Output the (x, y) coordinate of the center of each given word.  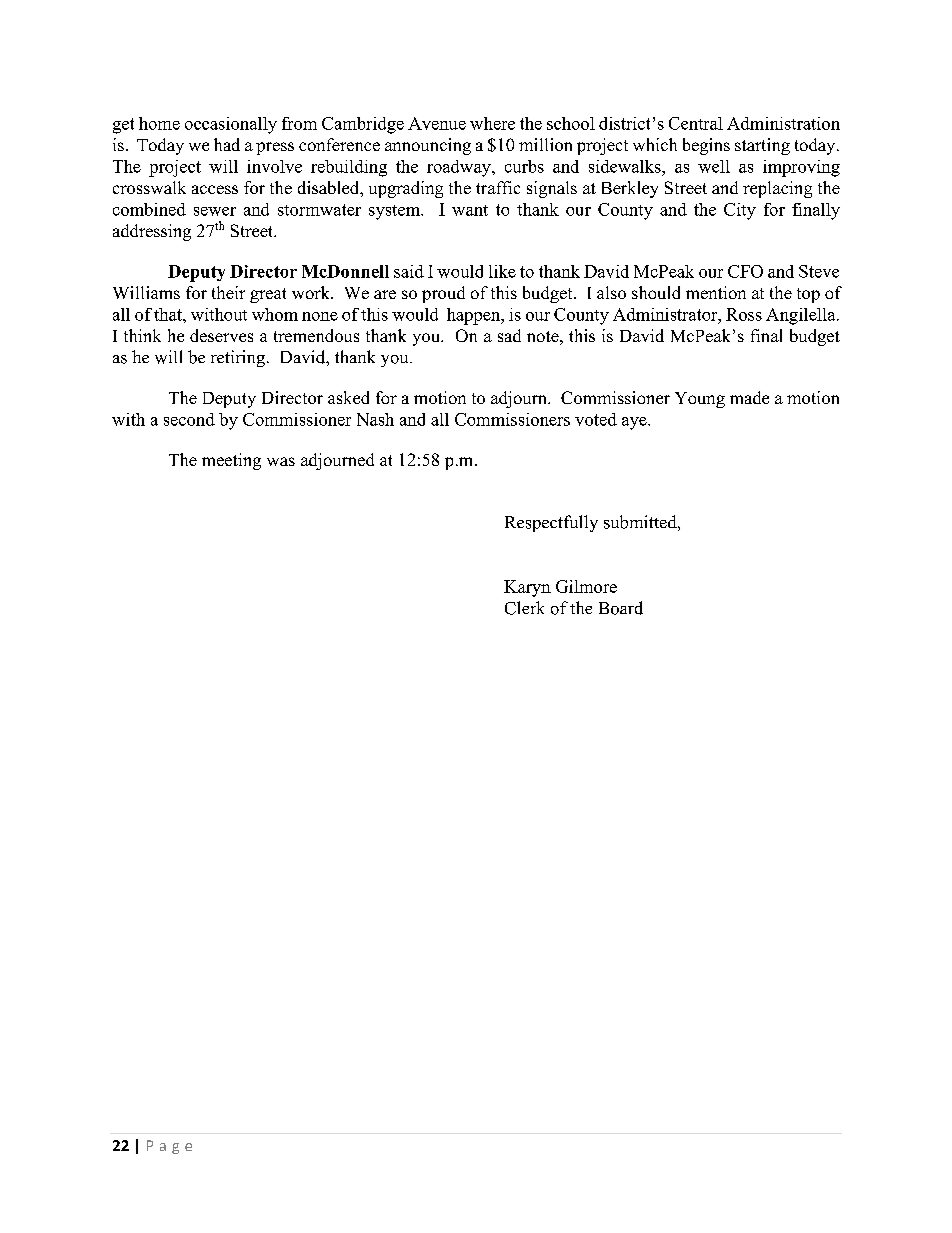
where (492, 123)
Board (621, 608)
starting (762, 146)
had (227, 144)
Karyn (527, 588)
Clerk (524, 608)
